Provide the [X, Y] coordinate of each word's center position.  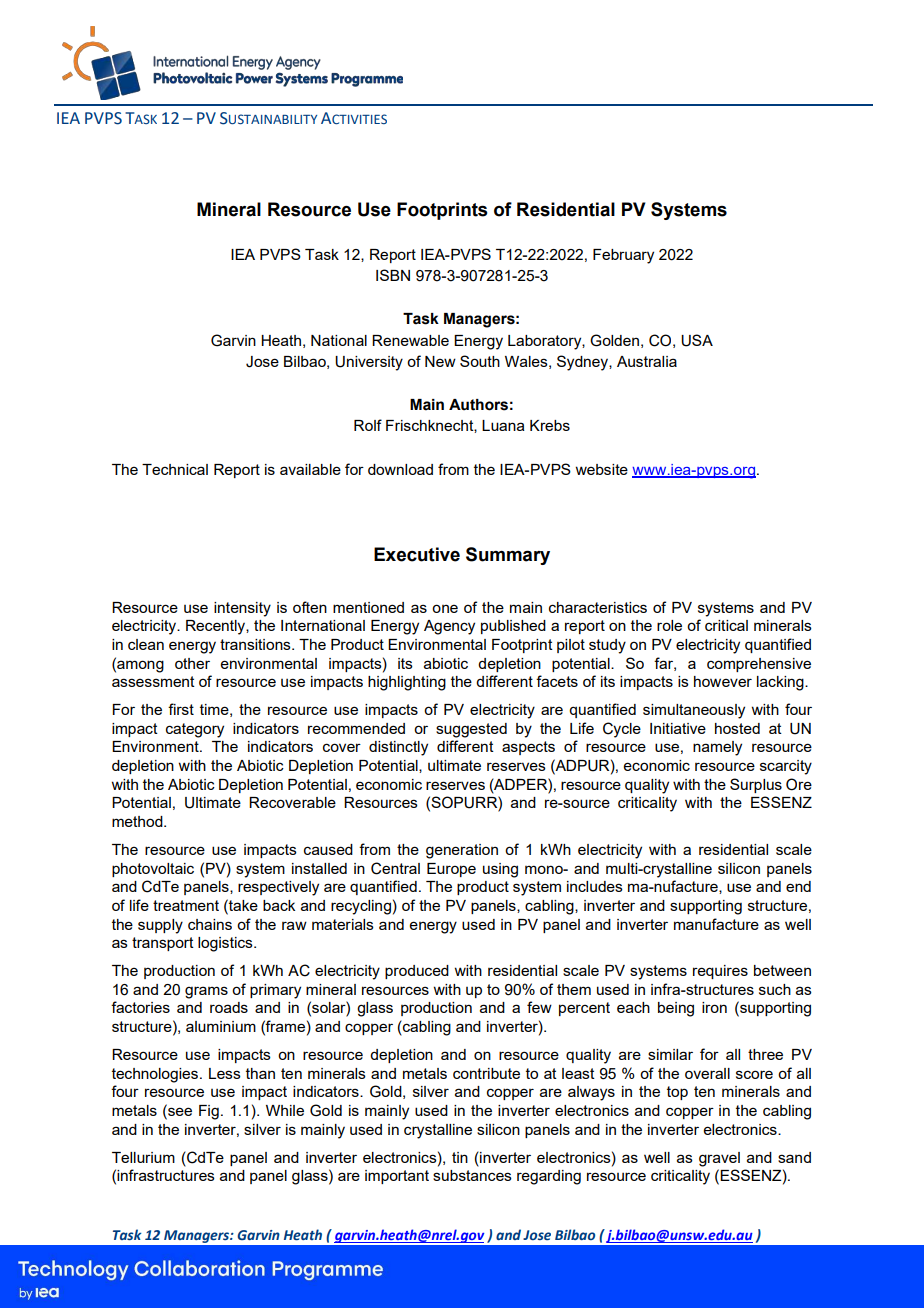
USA [697, 340]
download [400, 469]
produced [417, 972]
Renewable [410, 340]
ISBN [393, 275]
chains [210, 924]
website [601, 469]
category [195, 730]
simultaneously [694, 711]
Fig [209, 1112]
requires [720, 972]
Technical [175, 469]
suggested [471, 730]
